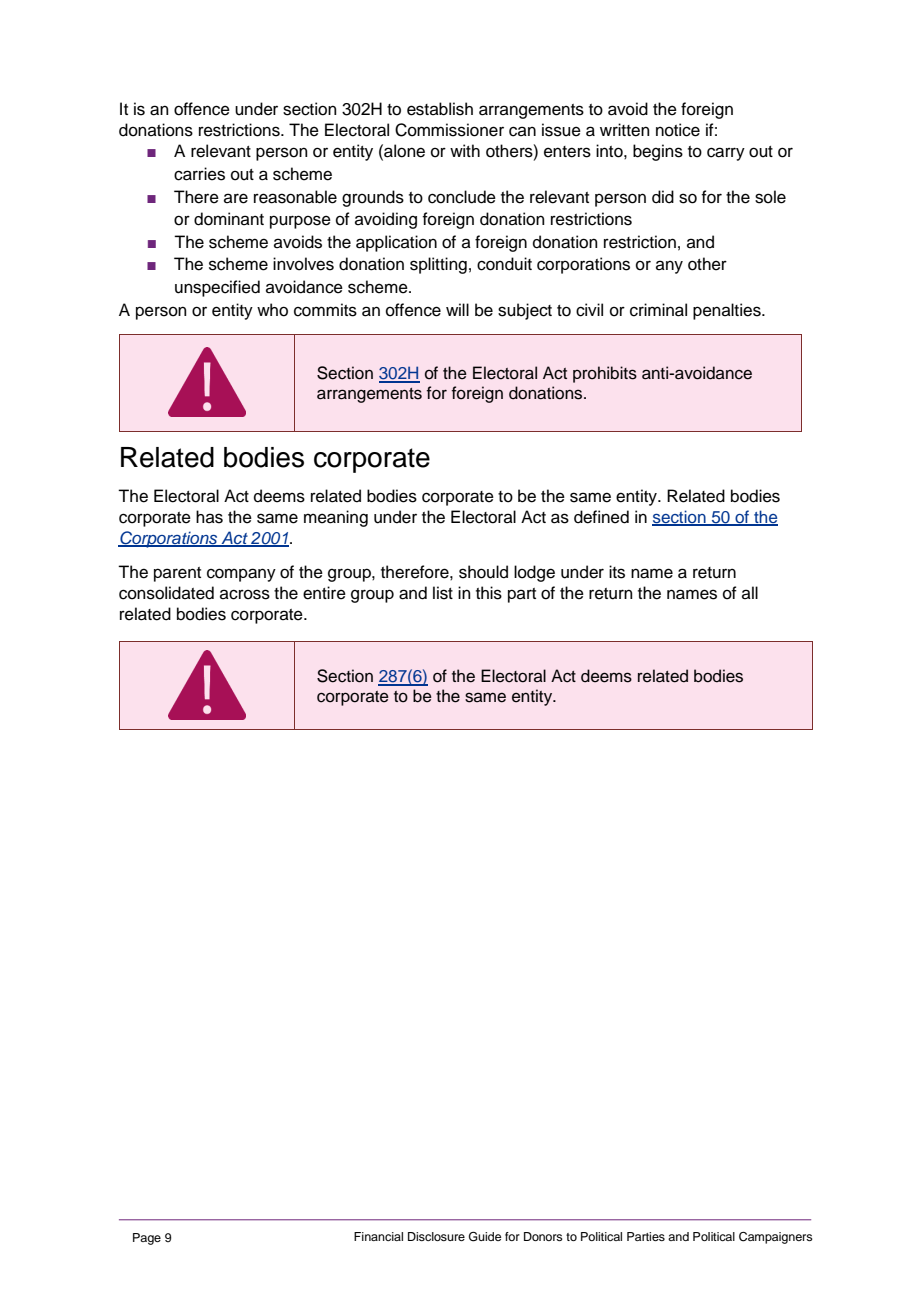 Image resolution: width=924 pixels, height=1308 pixels. I want to click on list, so click(443, 593).
